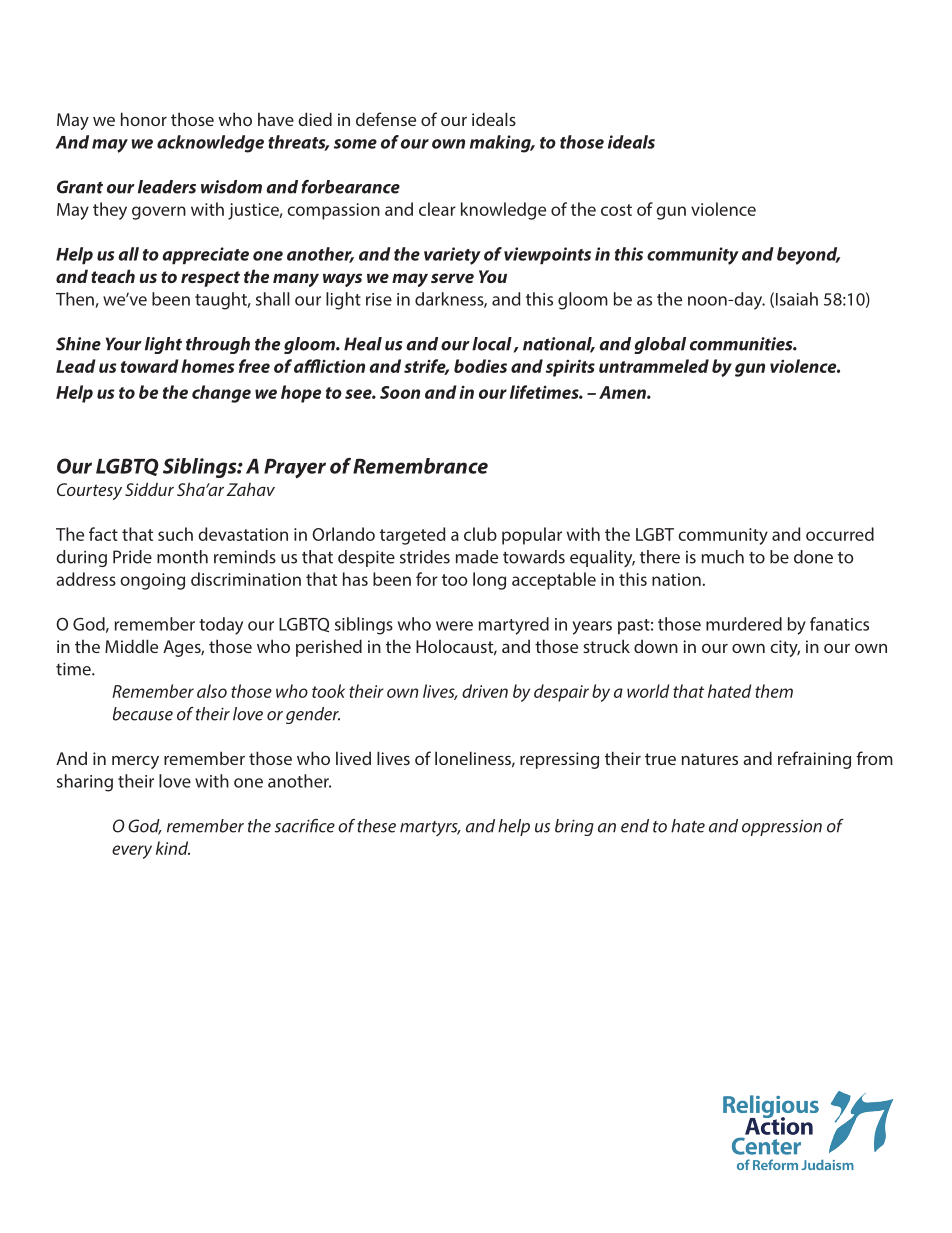 This screenshot has height=1233, width=952. Describe the element at coordinates (782, 827) in the screenshot. I see `oppression` at that location.
